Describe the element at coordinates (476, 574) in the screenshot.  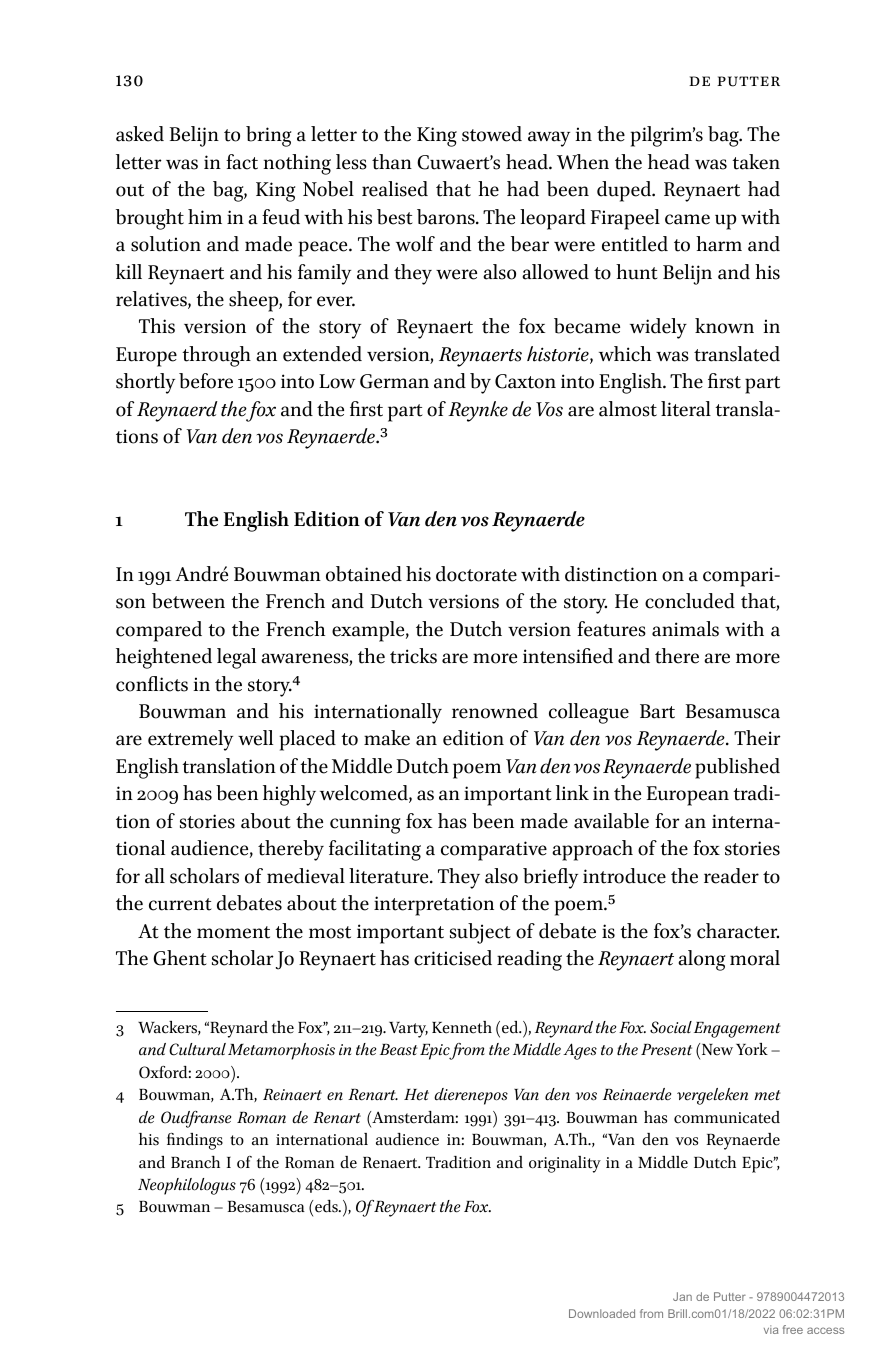
I see `doctorate` at that location.
